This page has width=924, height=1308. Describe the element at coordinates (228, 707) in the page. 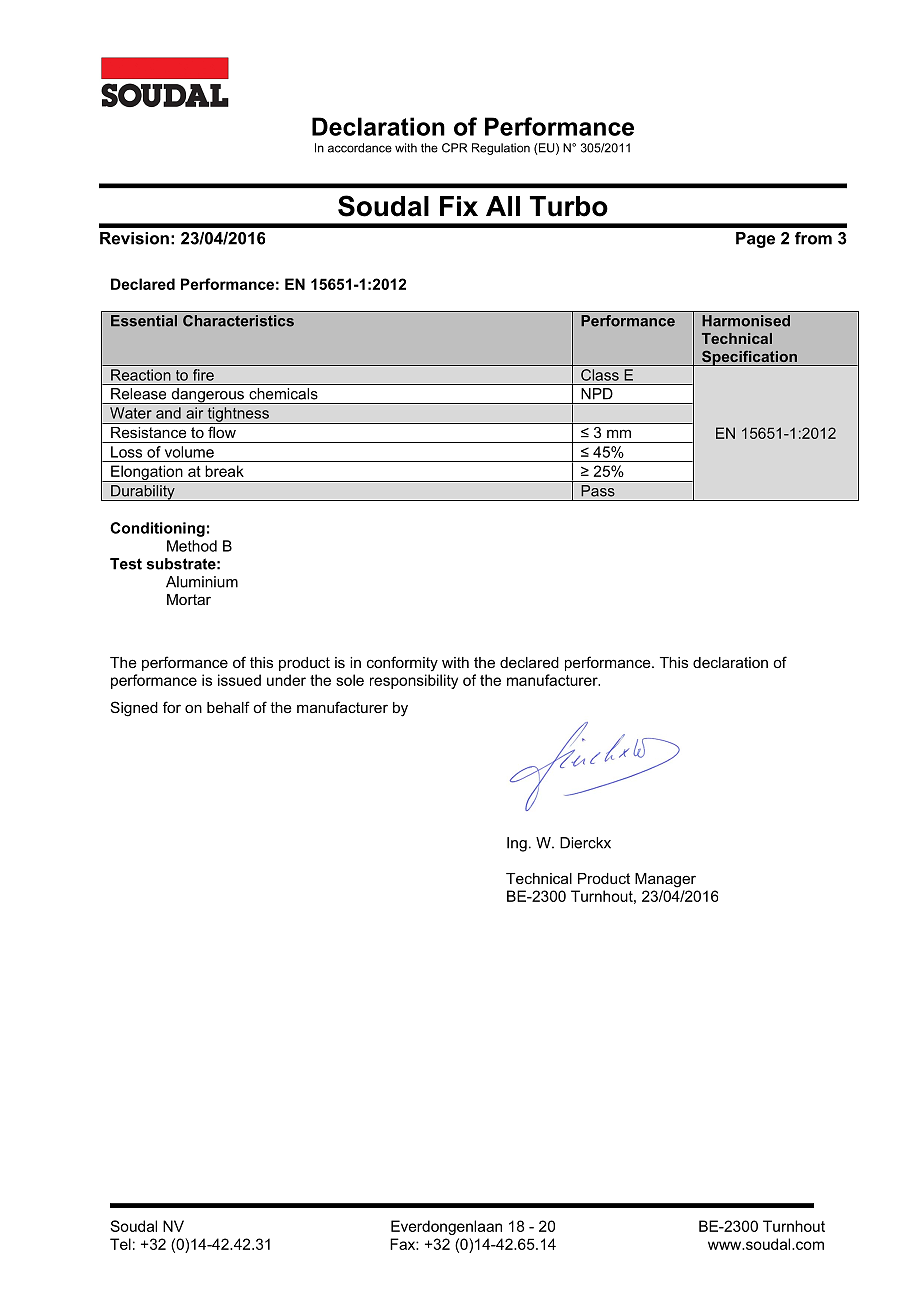

I see `behalf` at that location.
